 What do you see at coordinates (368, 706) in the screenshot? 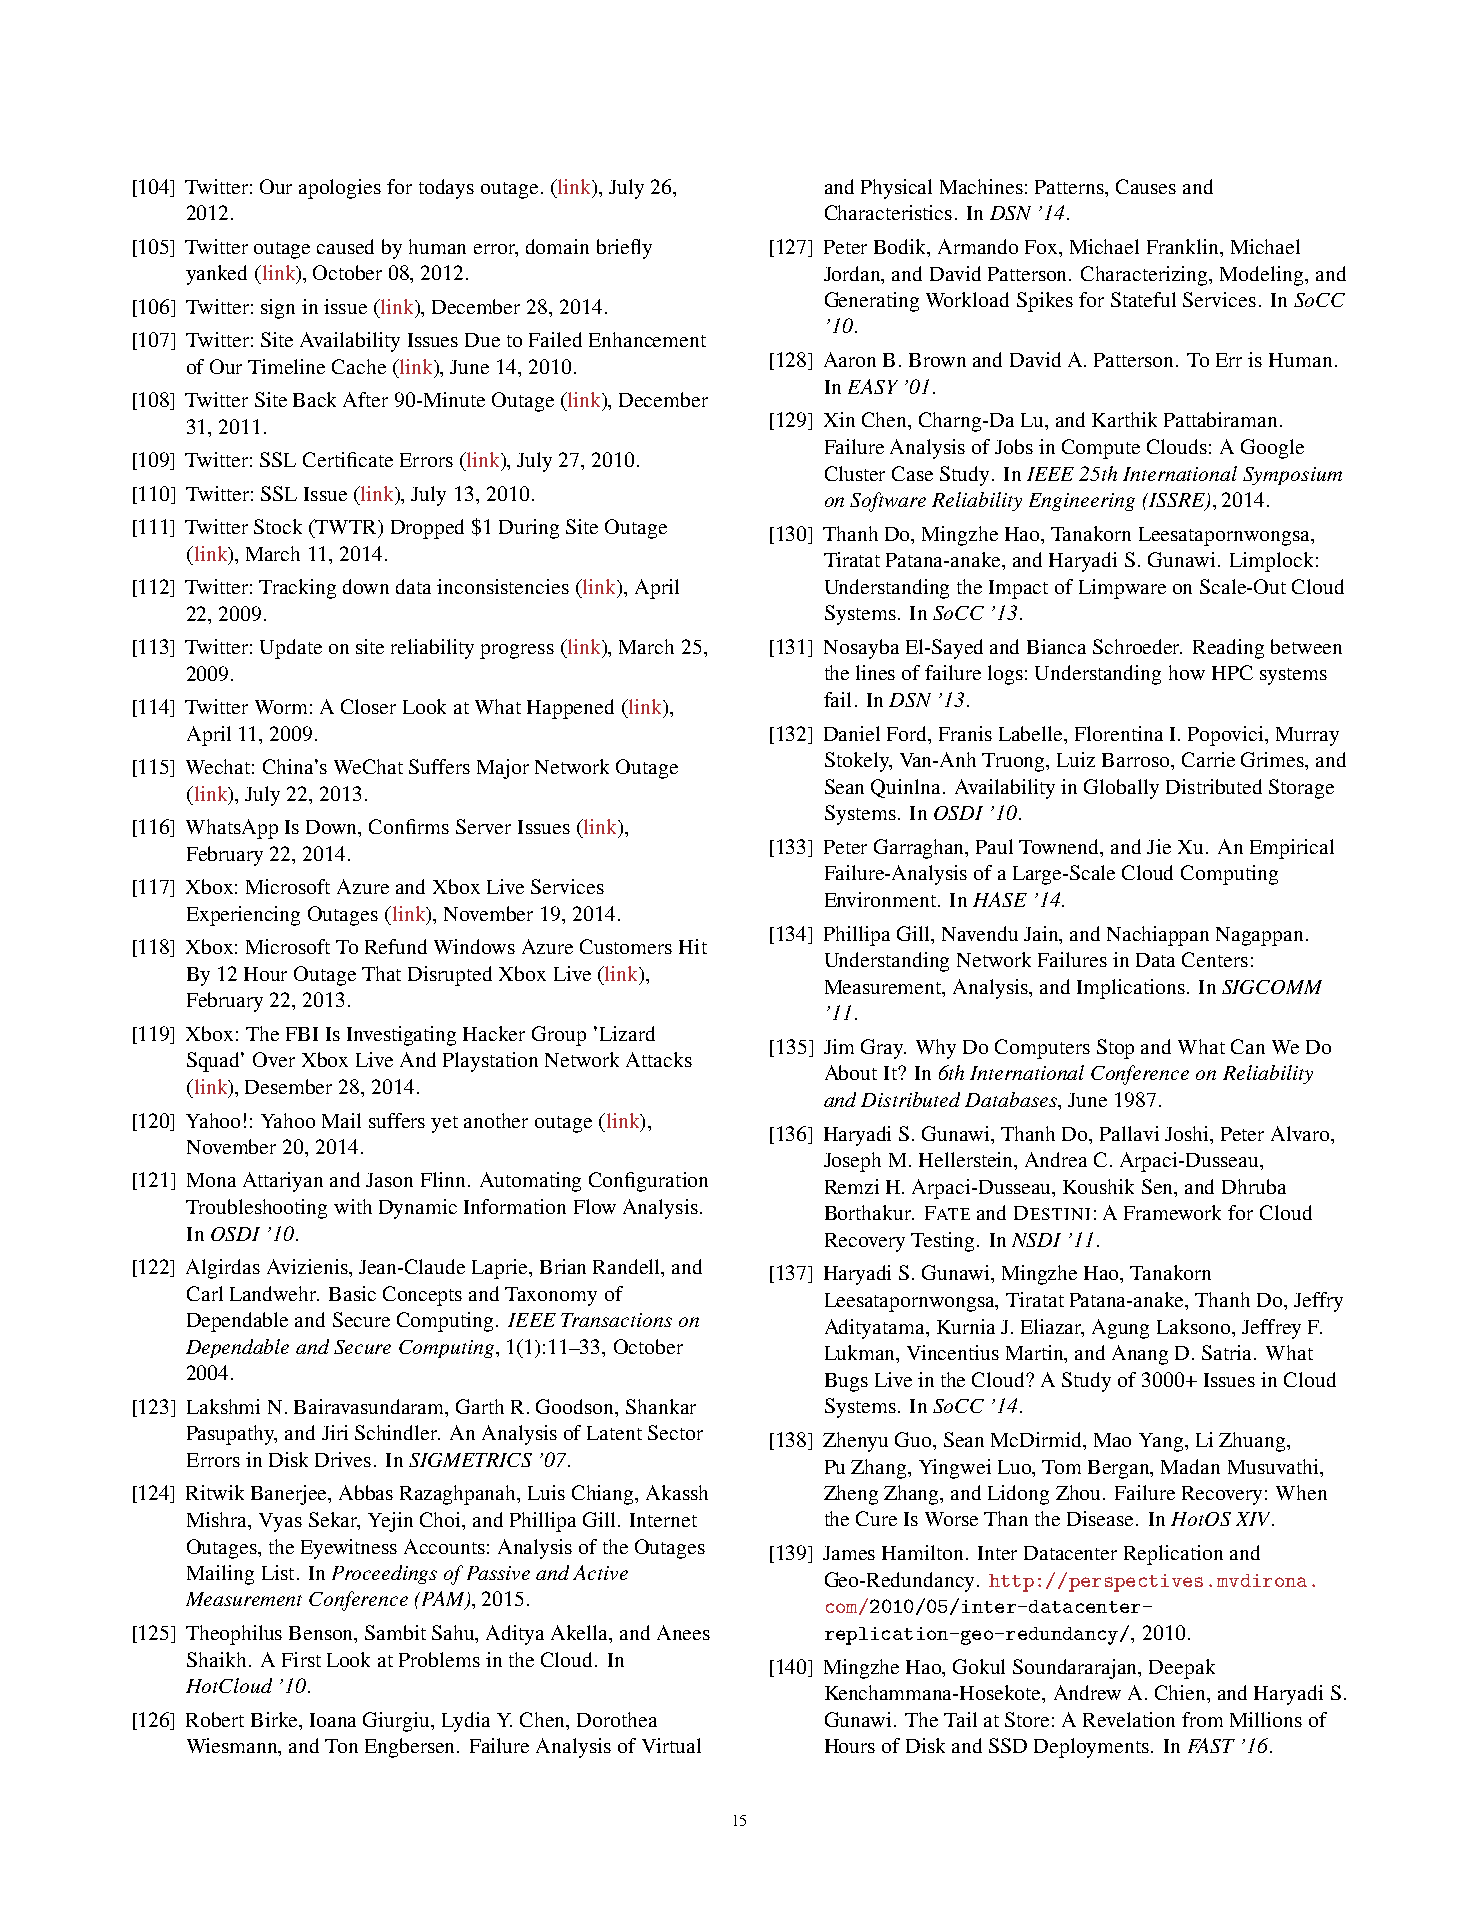
I see `Closer` at bounding box center [368, 706].
